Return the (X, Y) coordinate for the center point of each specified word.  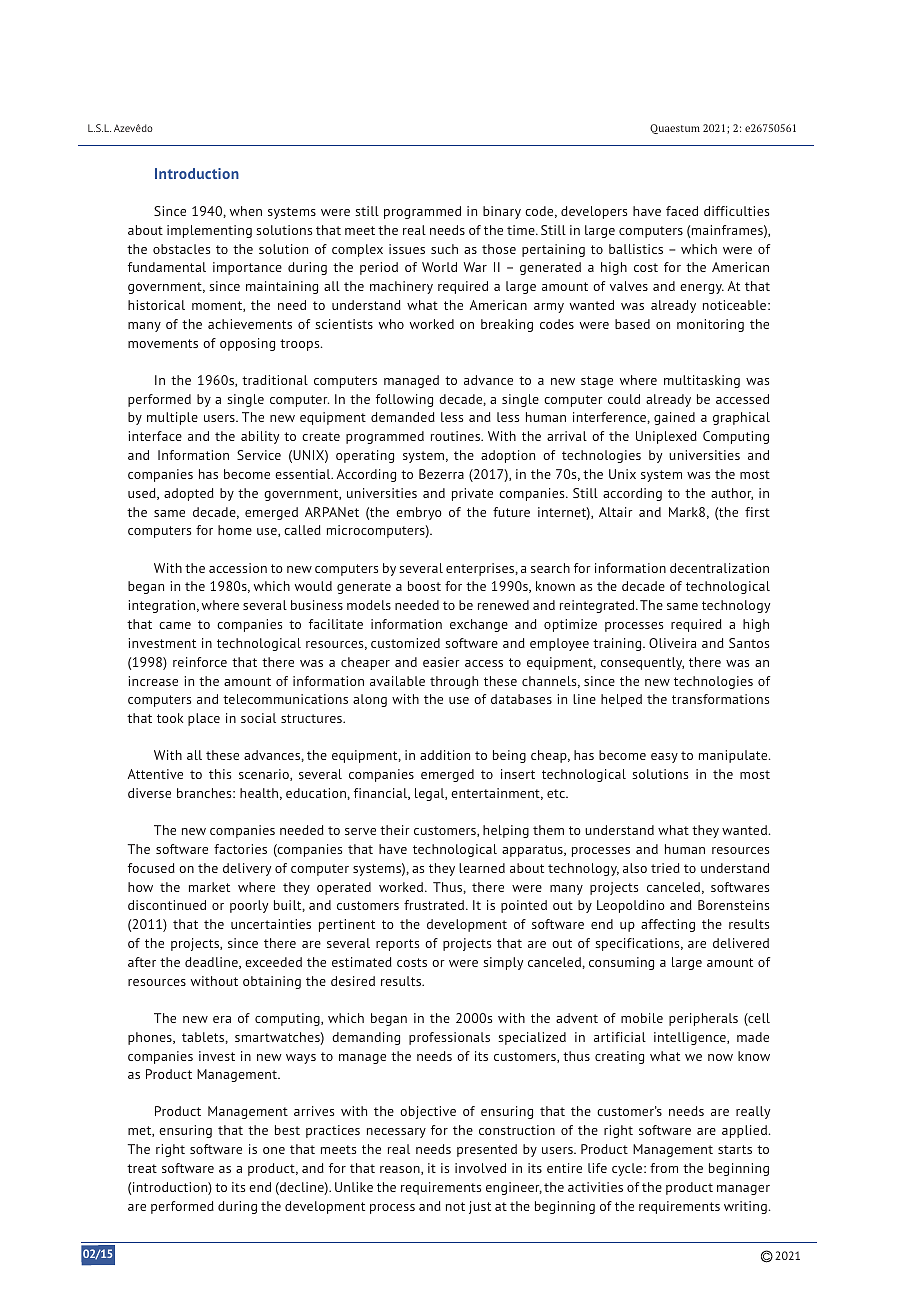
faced (682, 211)
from (664, 1168)
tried (665, 868)
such (444, 249)
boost (424, 586)
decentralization (719, 568)
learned (482, 868)
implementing (209, 231)
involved (480, 1168)
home (235, 530)
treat (142, 1168)
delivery (247, 869)
